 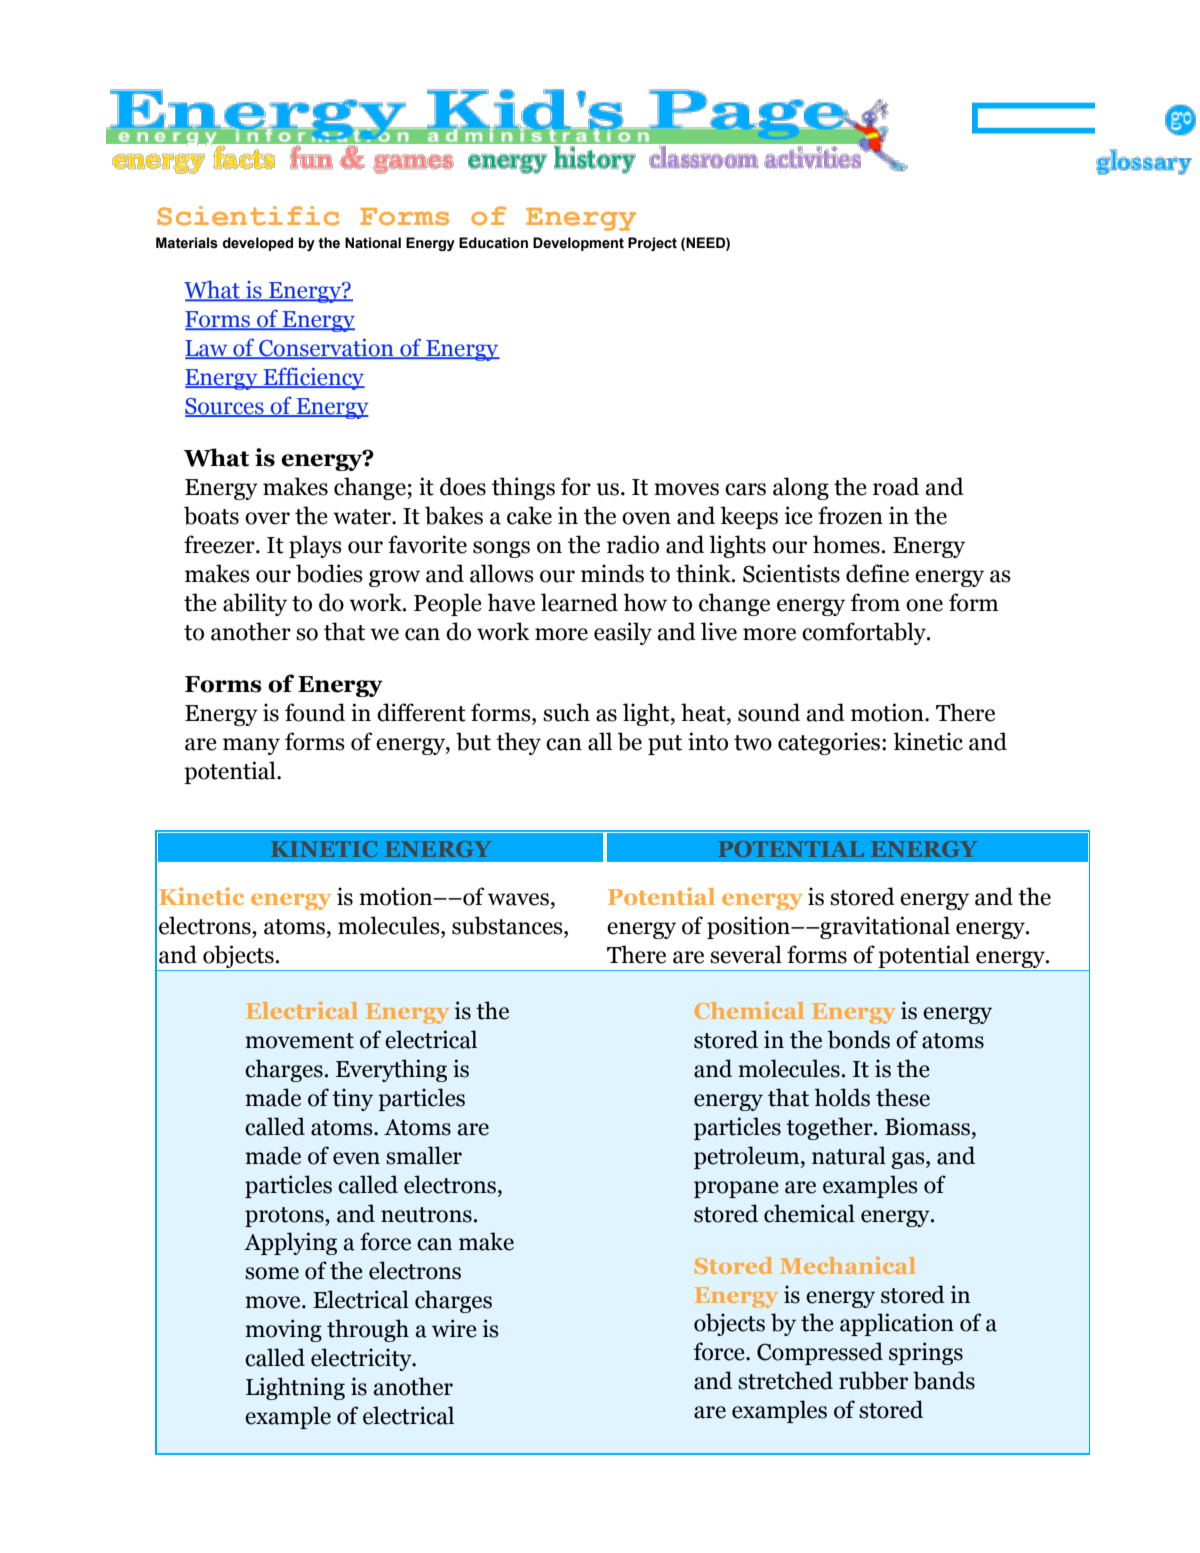 What do you see at coordinates (865, 633) in the page?
I see `comfortably` at bounding box center [865, 633].
